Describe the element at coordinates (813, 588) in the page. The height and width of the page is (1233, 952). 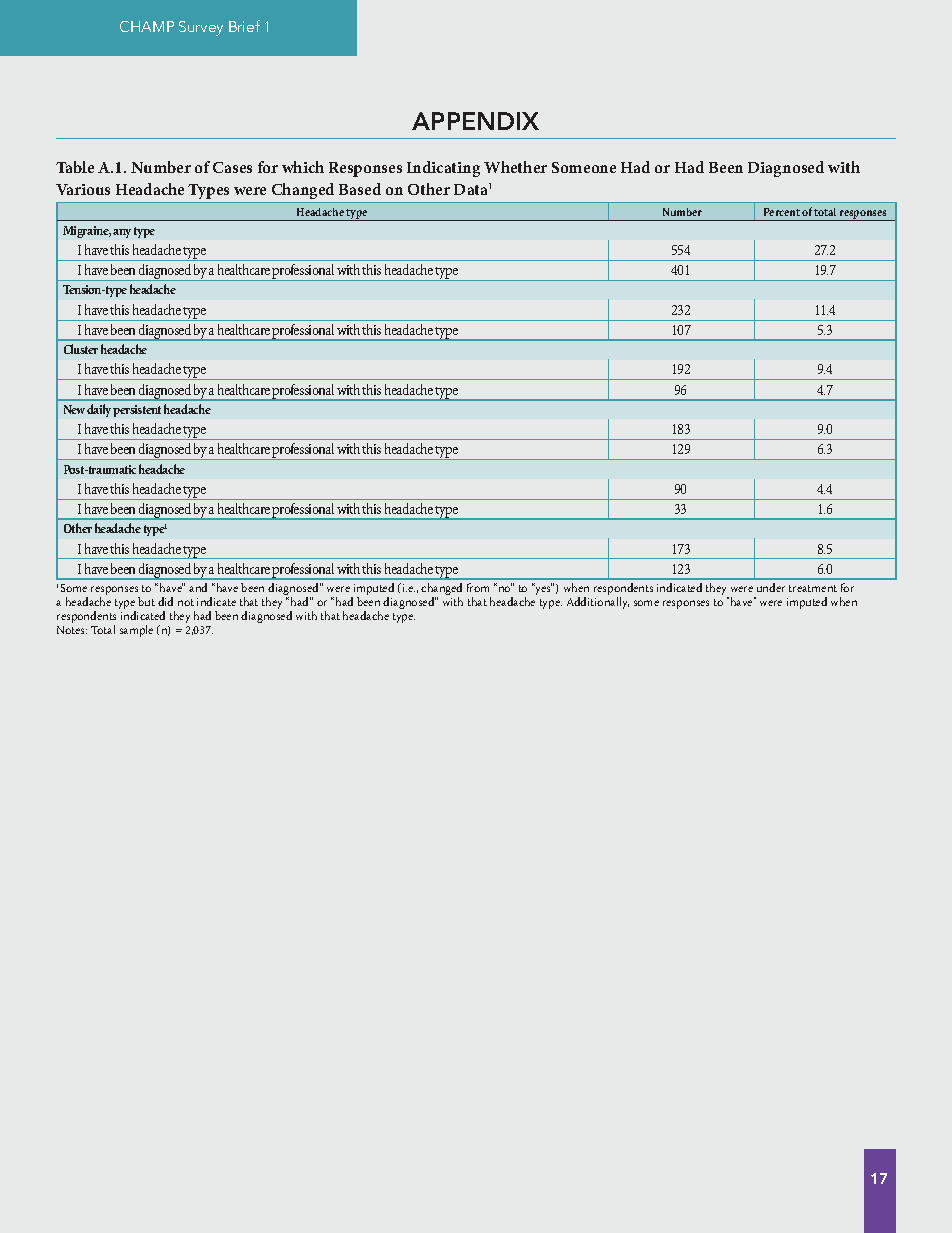
I see `treatment` at that location.
